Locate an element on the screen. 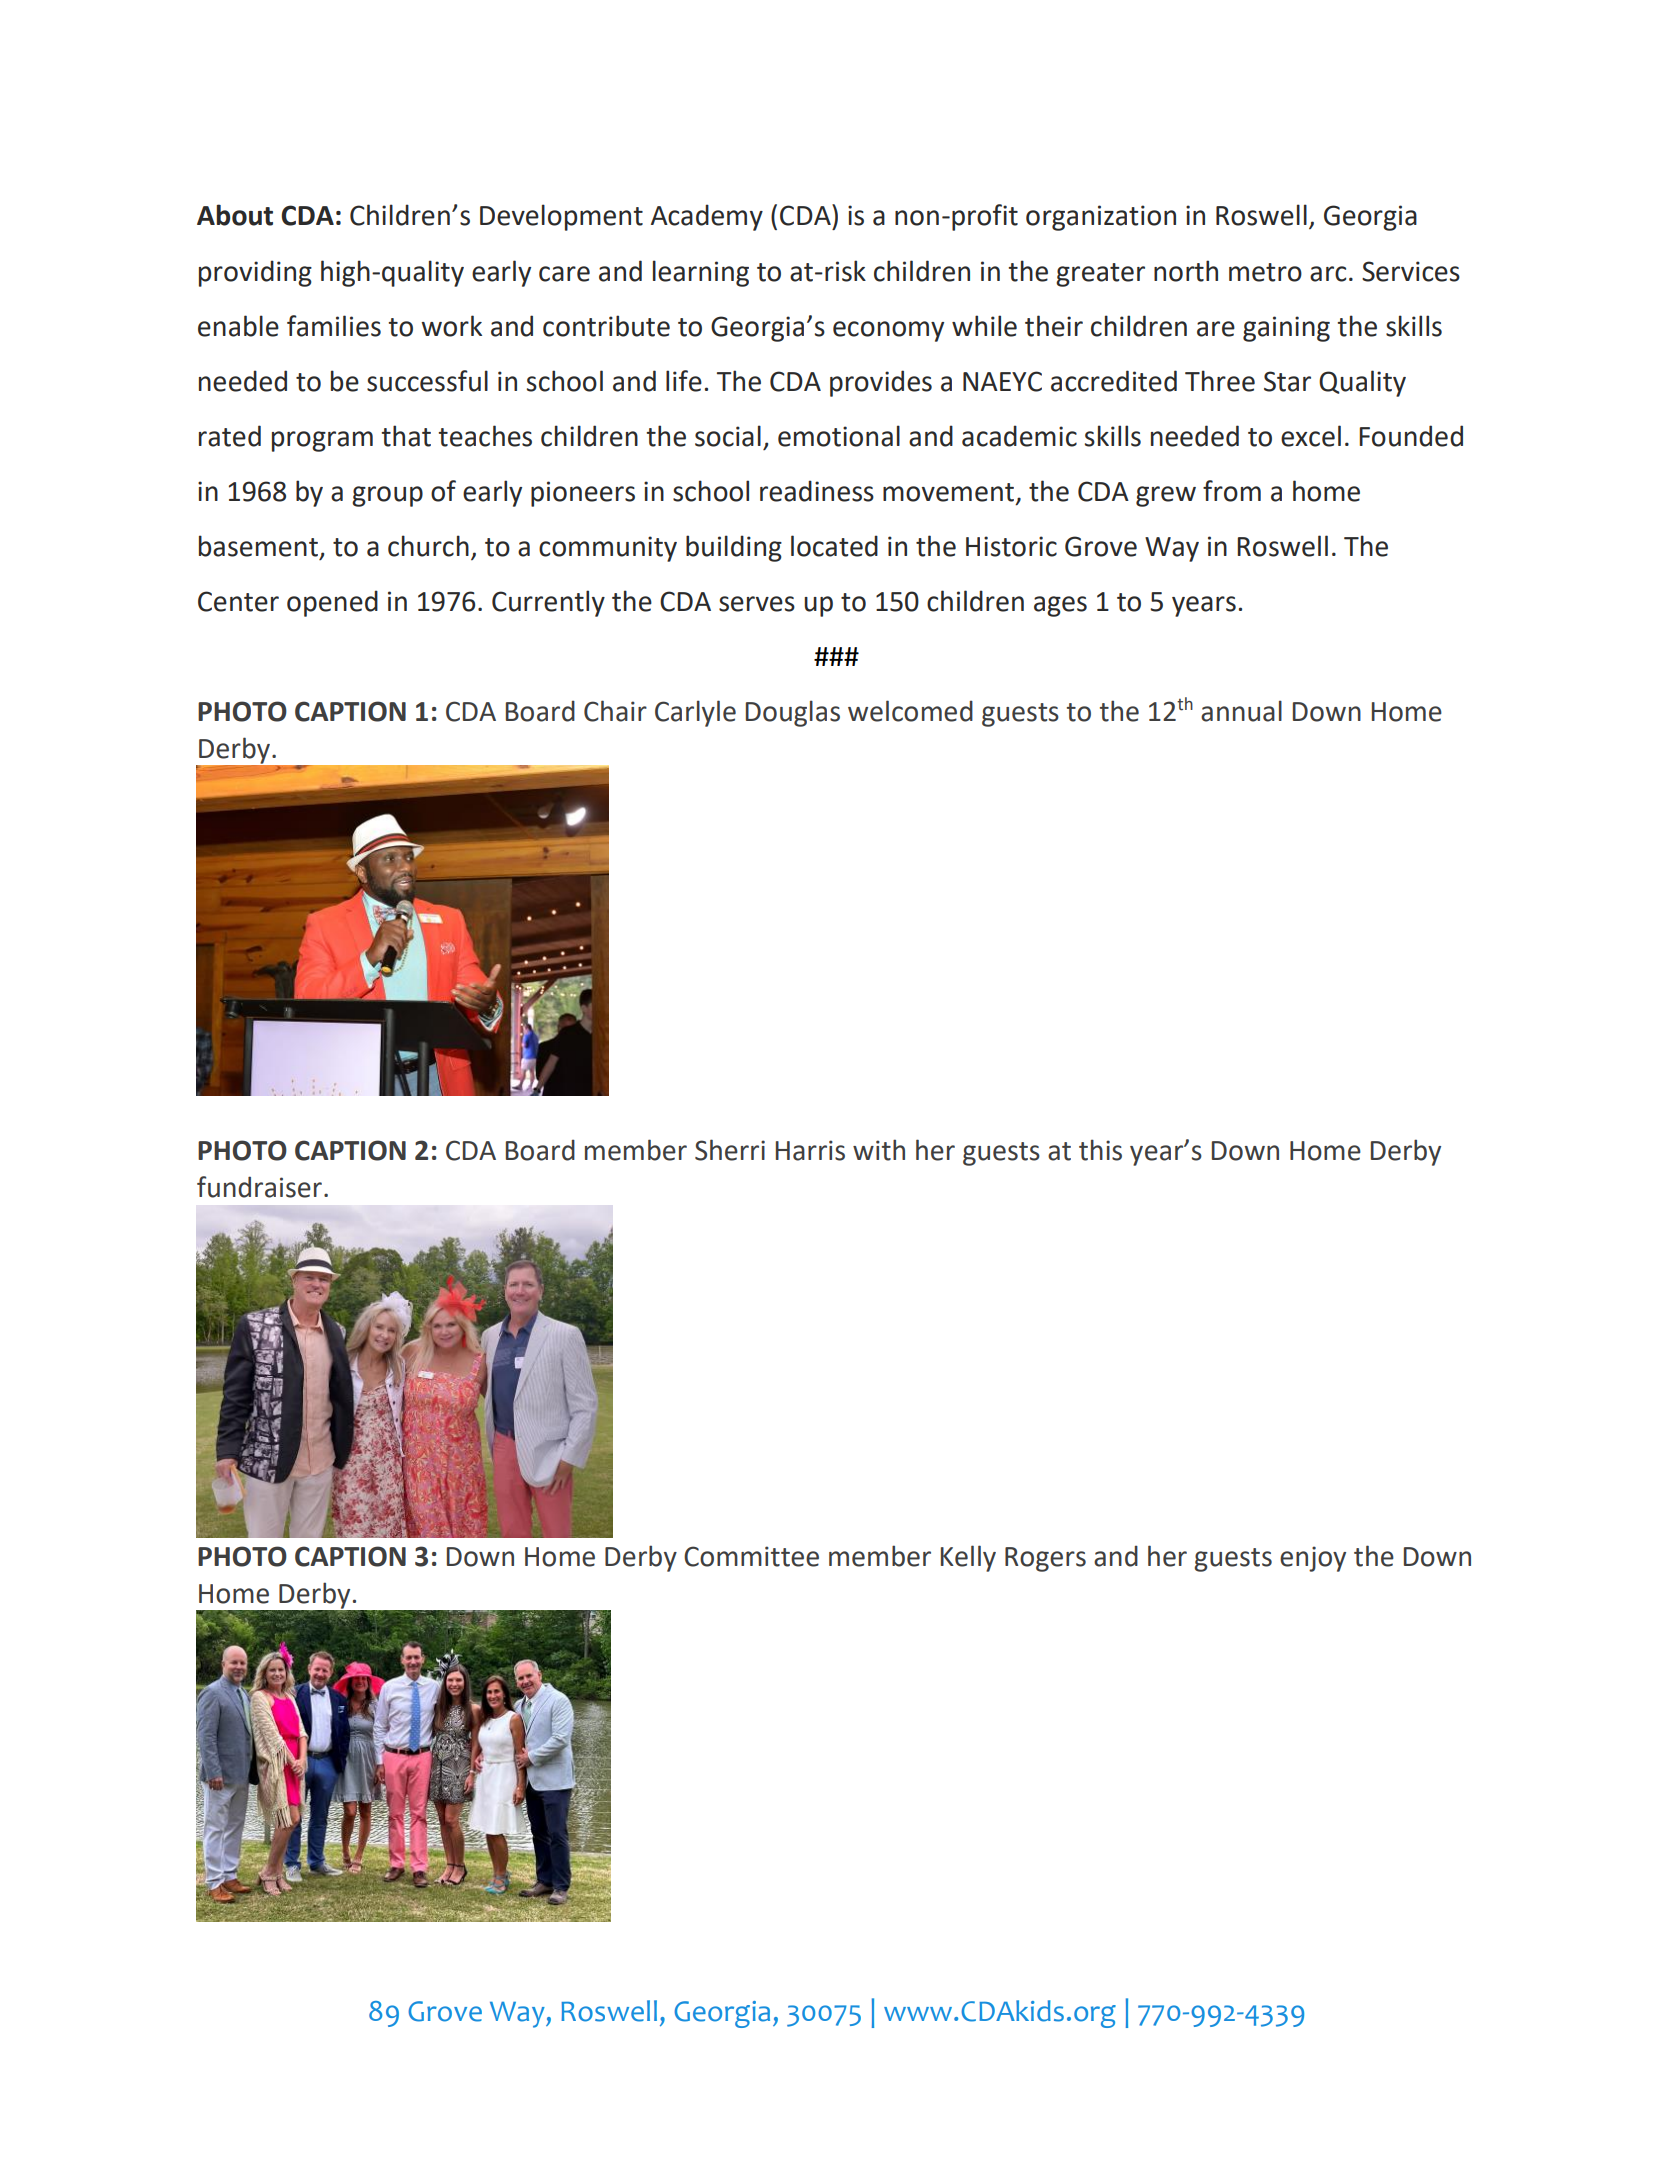 This screenshot has width=1673, height=2165. Kelly is located at coordinates (968, 1558).
